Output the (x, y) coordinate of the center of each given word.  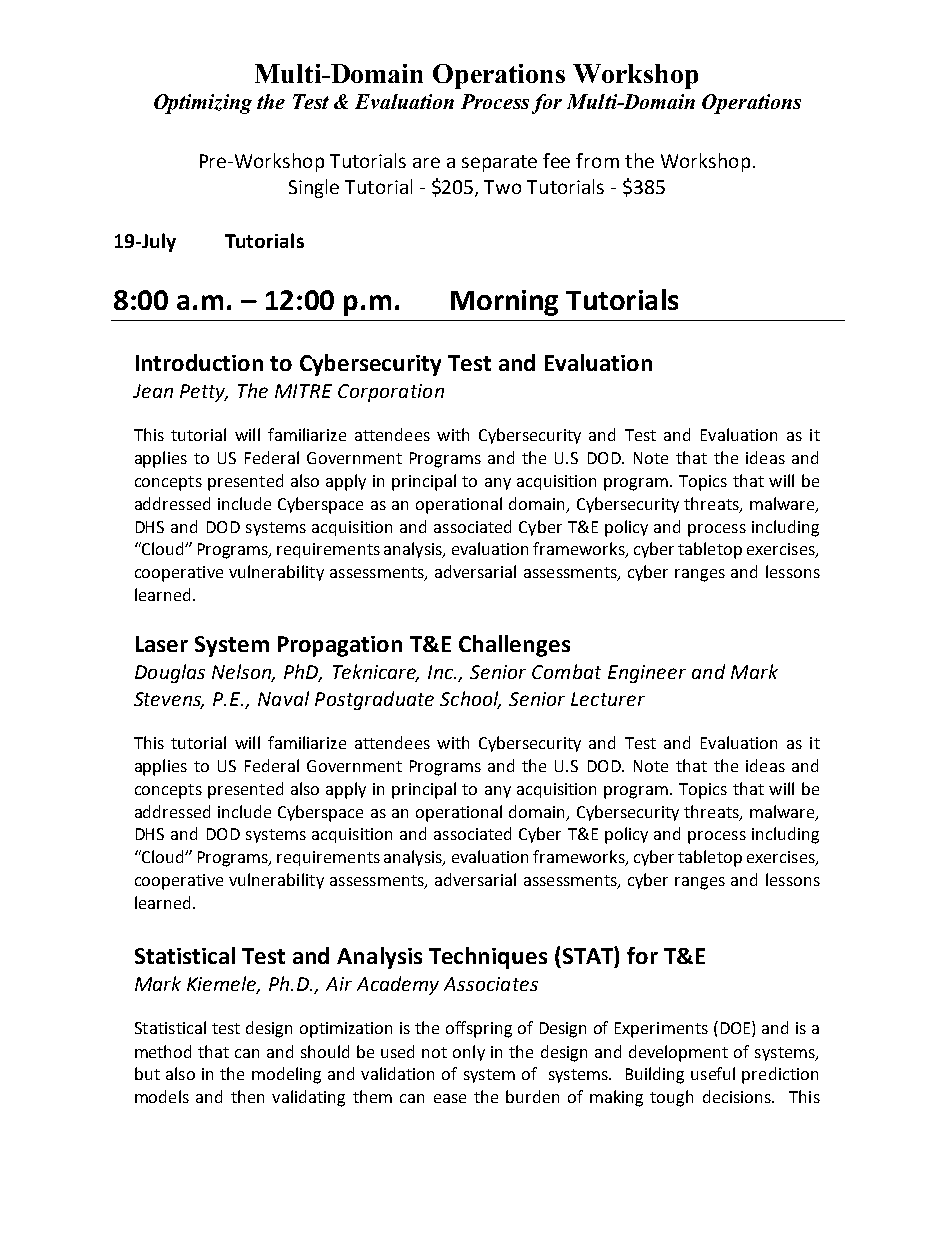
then (247, 1096)
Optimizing (203, 104)
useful (713, 1073)
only (469, 1053)
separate (499, 163)
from (597, 160)
